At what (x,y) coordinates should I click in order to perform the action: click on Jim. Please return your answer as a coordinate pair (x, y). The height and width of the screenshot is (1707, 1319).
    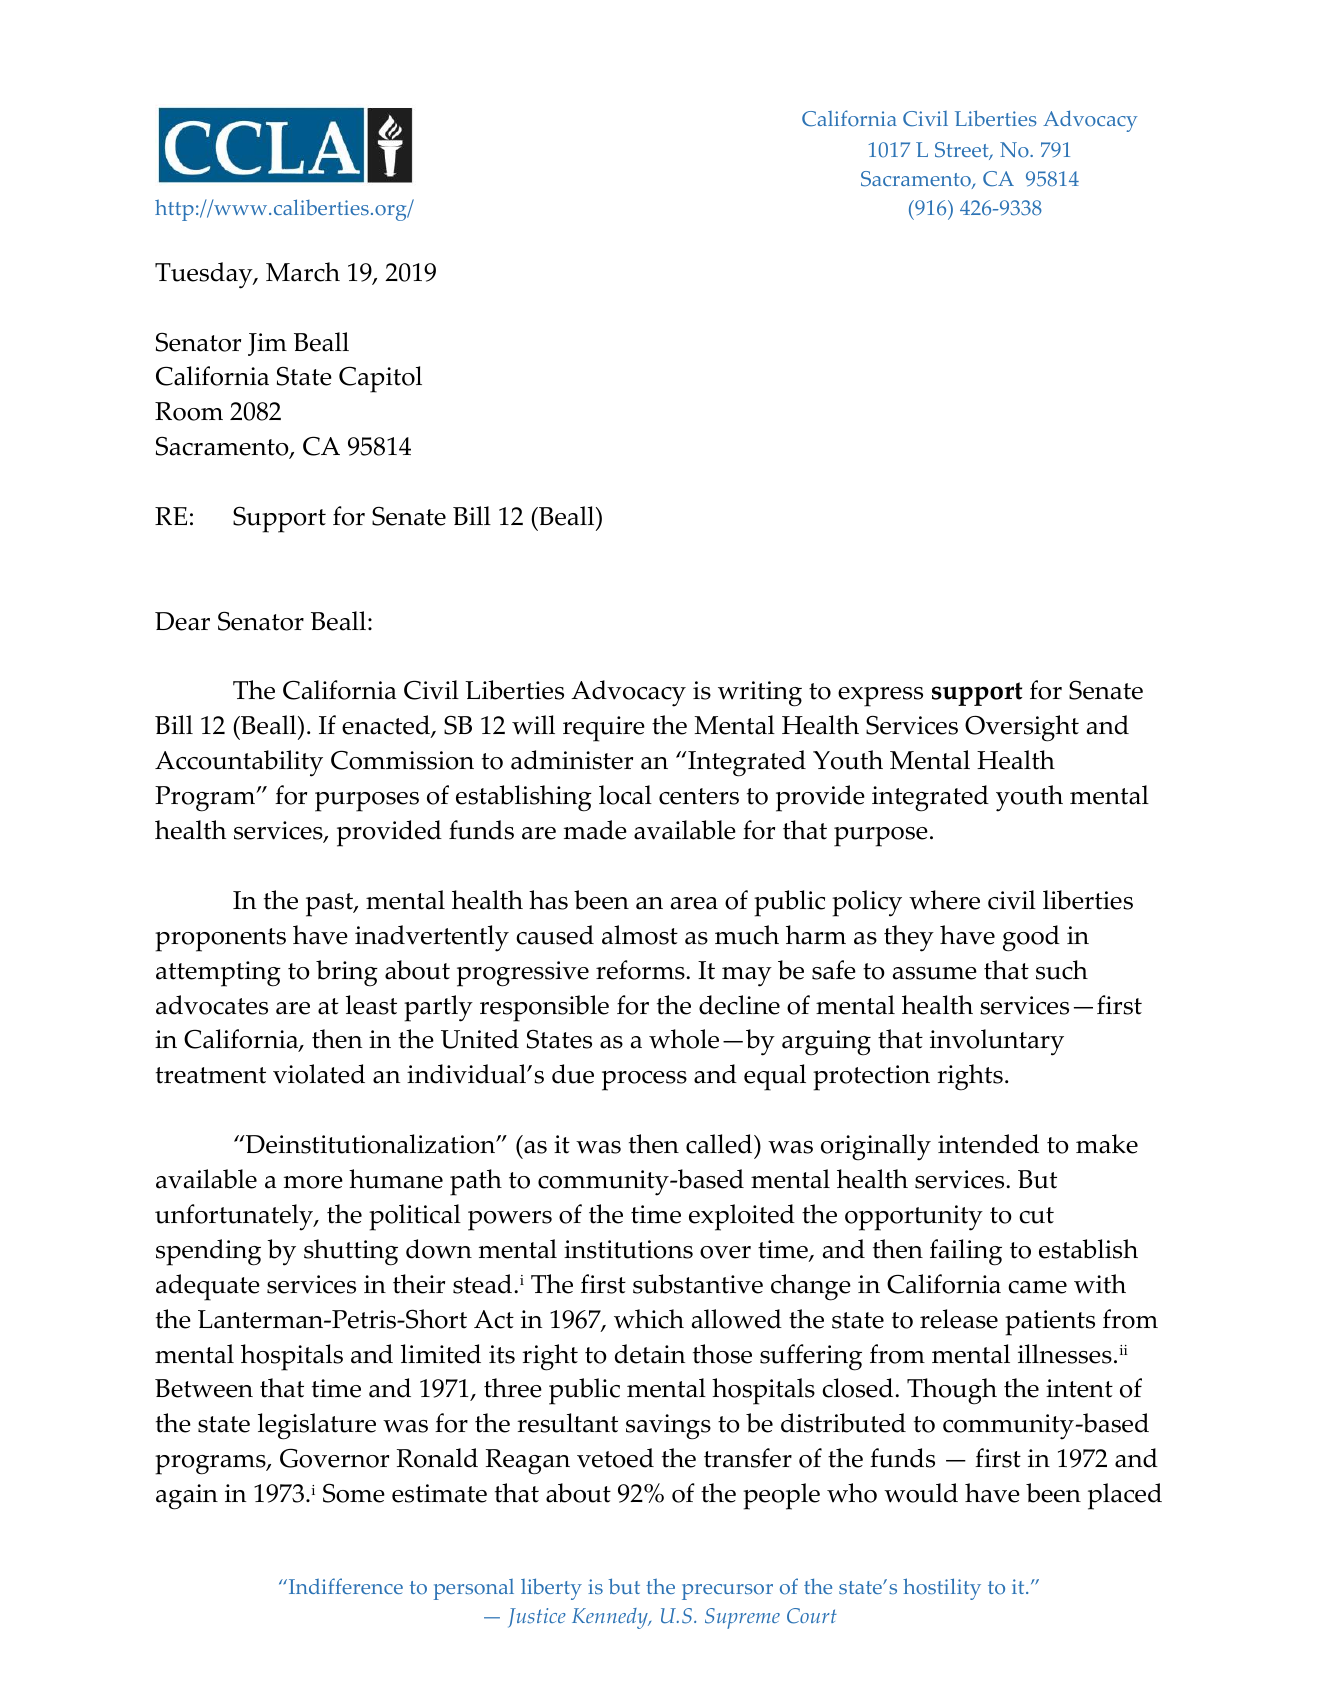
    Looking at the image, I should click on (267, 344).
